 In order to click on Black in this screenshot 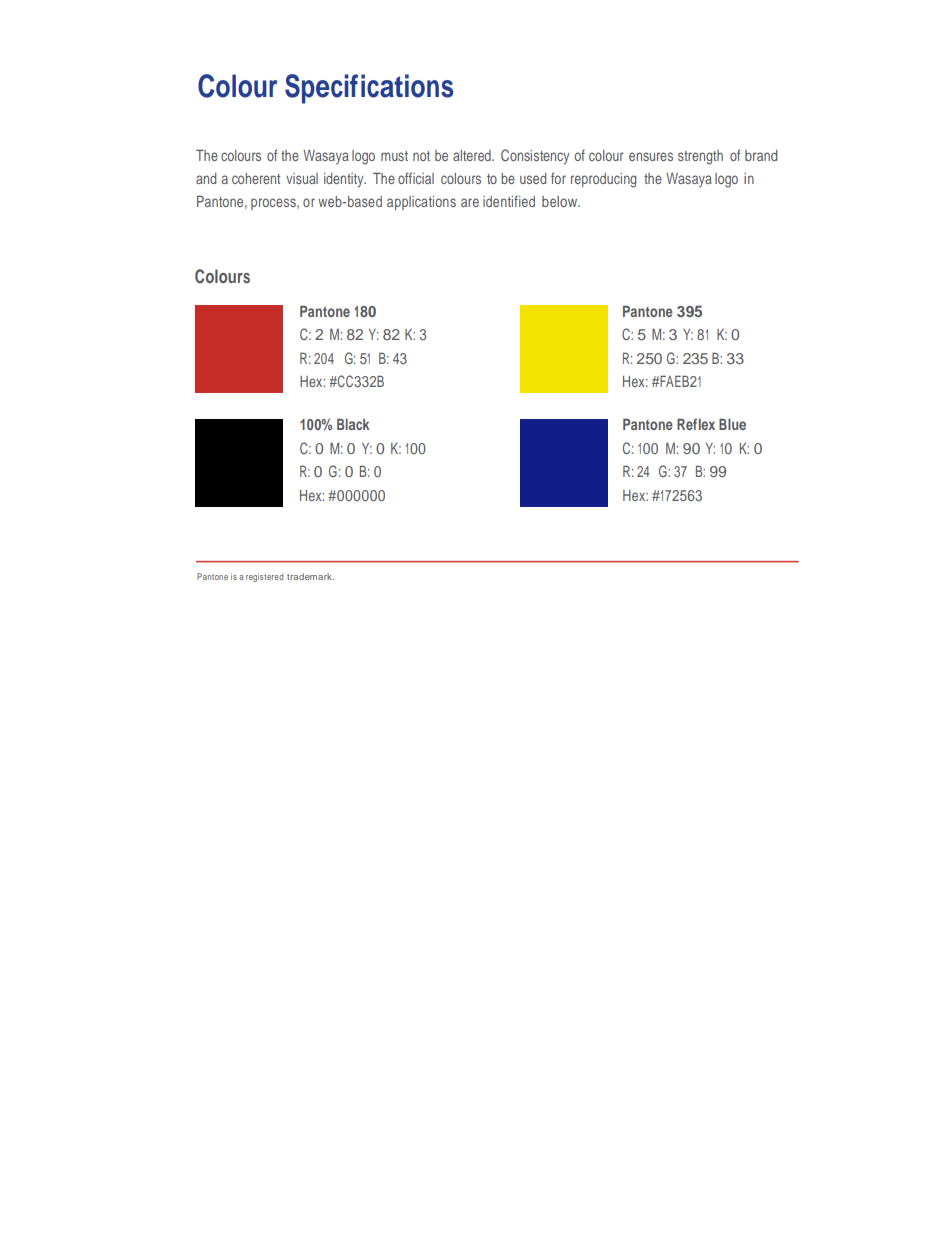, I will do `click(353, 424)`.
